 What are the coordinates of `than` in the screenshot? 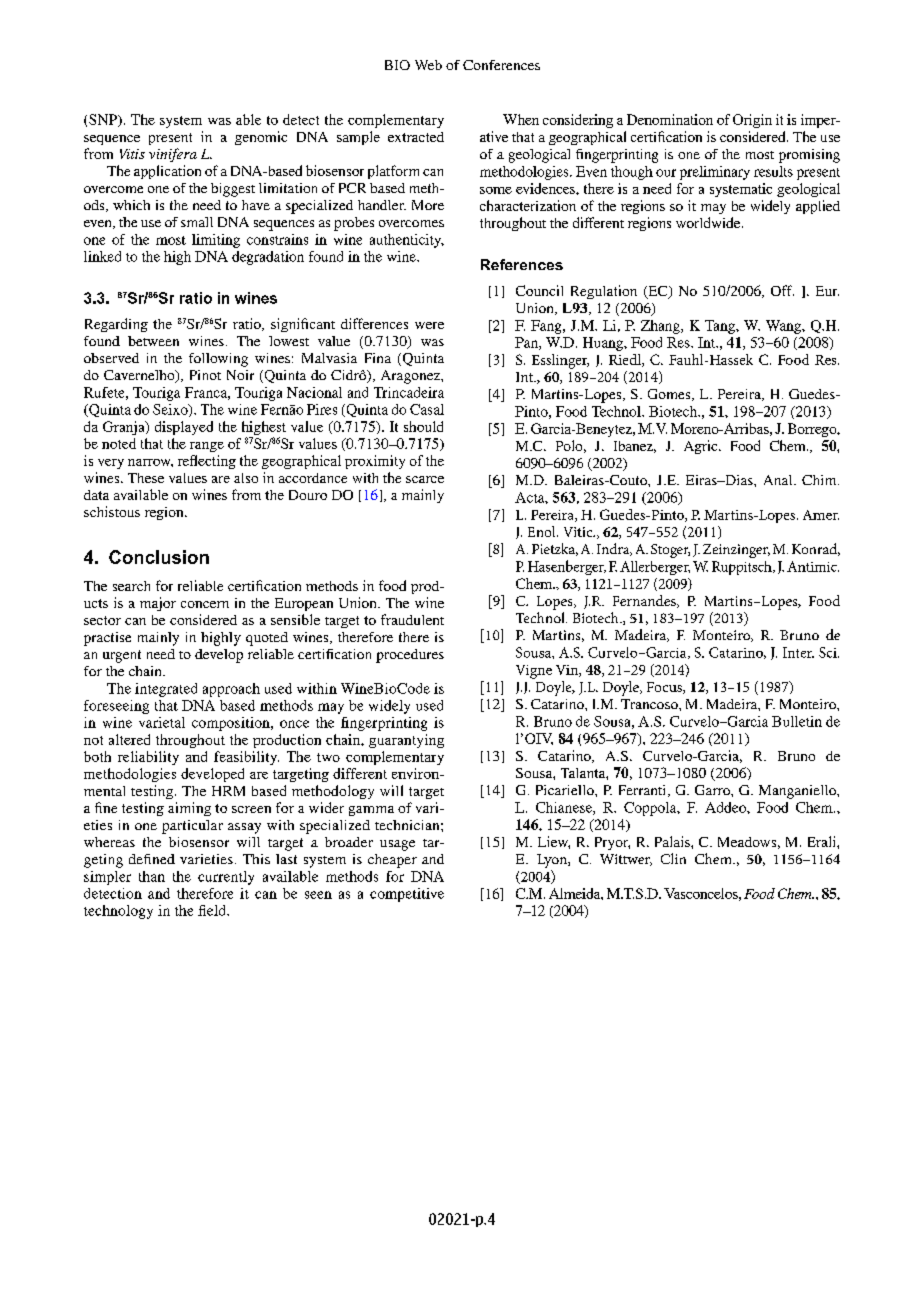 It's located at (152, 876).
